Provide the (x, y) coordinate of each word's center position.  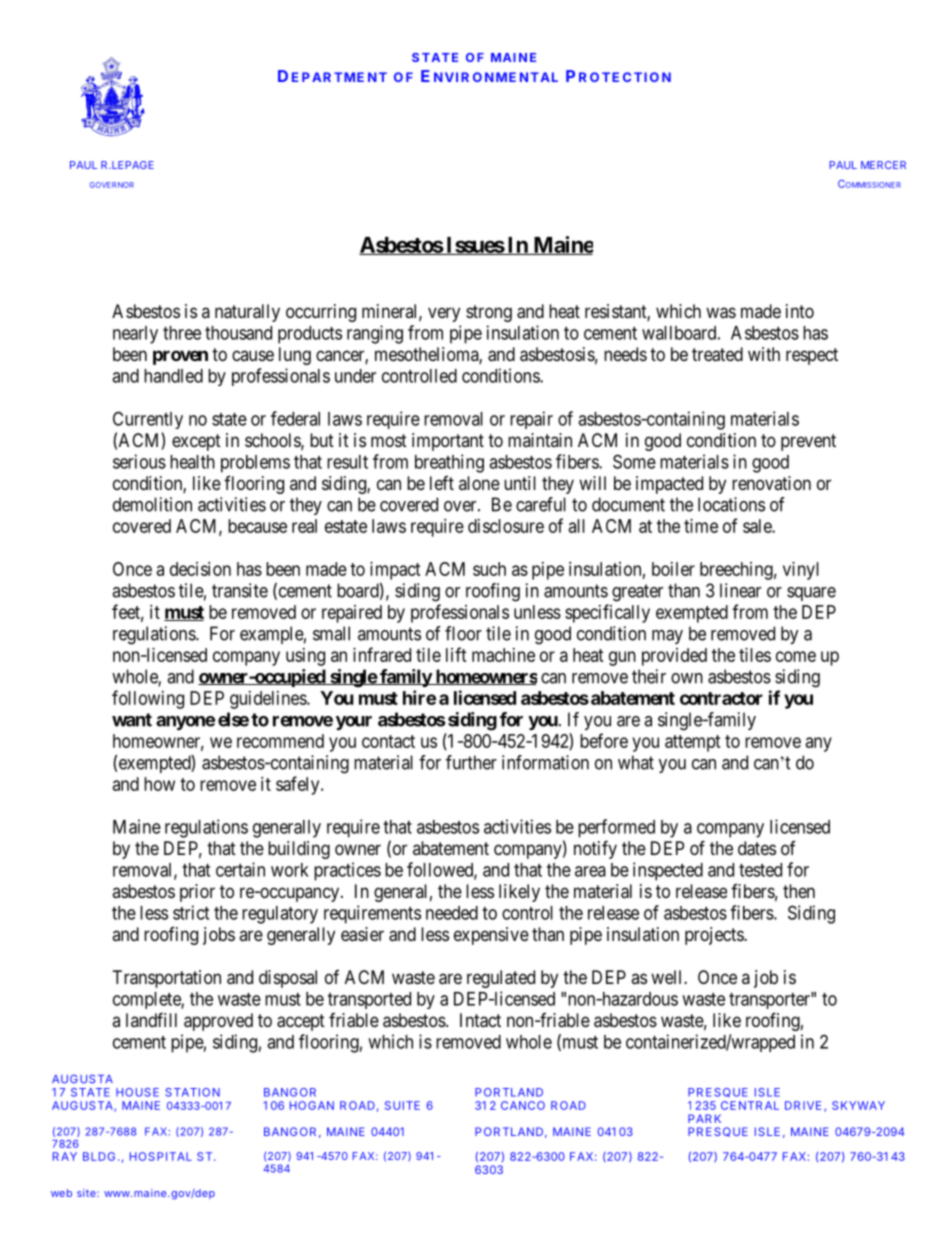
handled (173, 376)
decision (200, 569)
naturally (247, 313)
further (471, 762)
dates (757, 848)
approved (218, 1022)
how (159, 784)
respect (812, 356)
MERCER (883, 165)
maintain (540, 440)
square (811, 594)
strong (489, 313)
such (489, 569)
